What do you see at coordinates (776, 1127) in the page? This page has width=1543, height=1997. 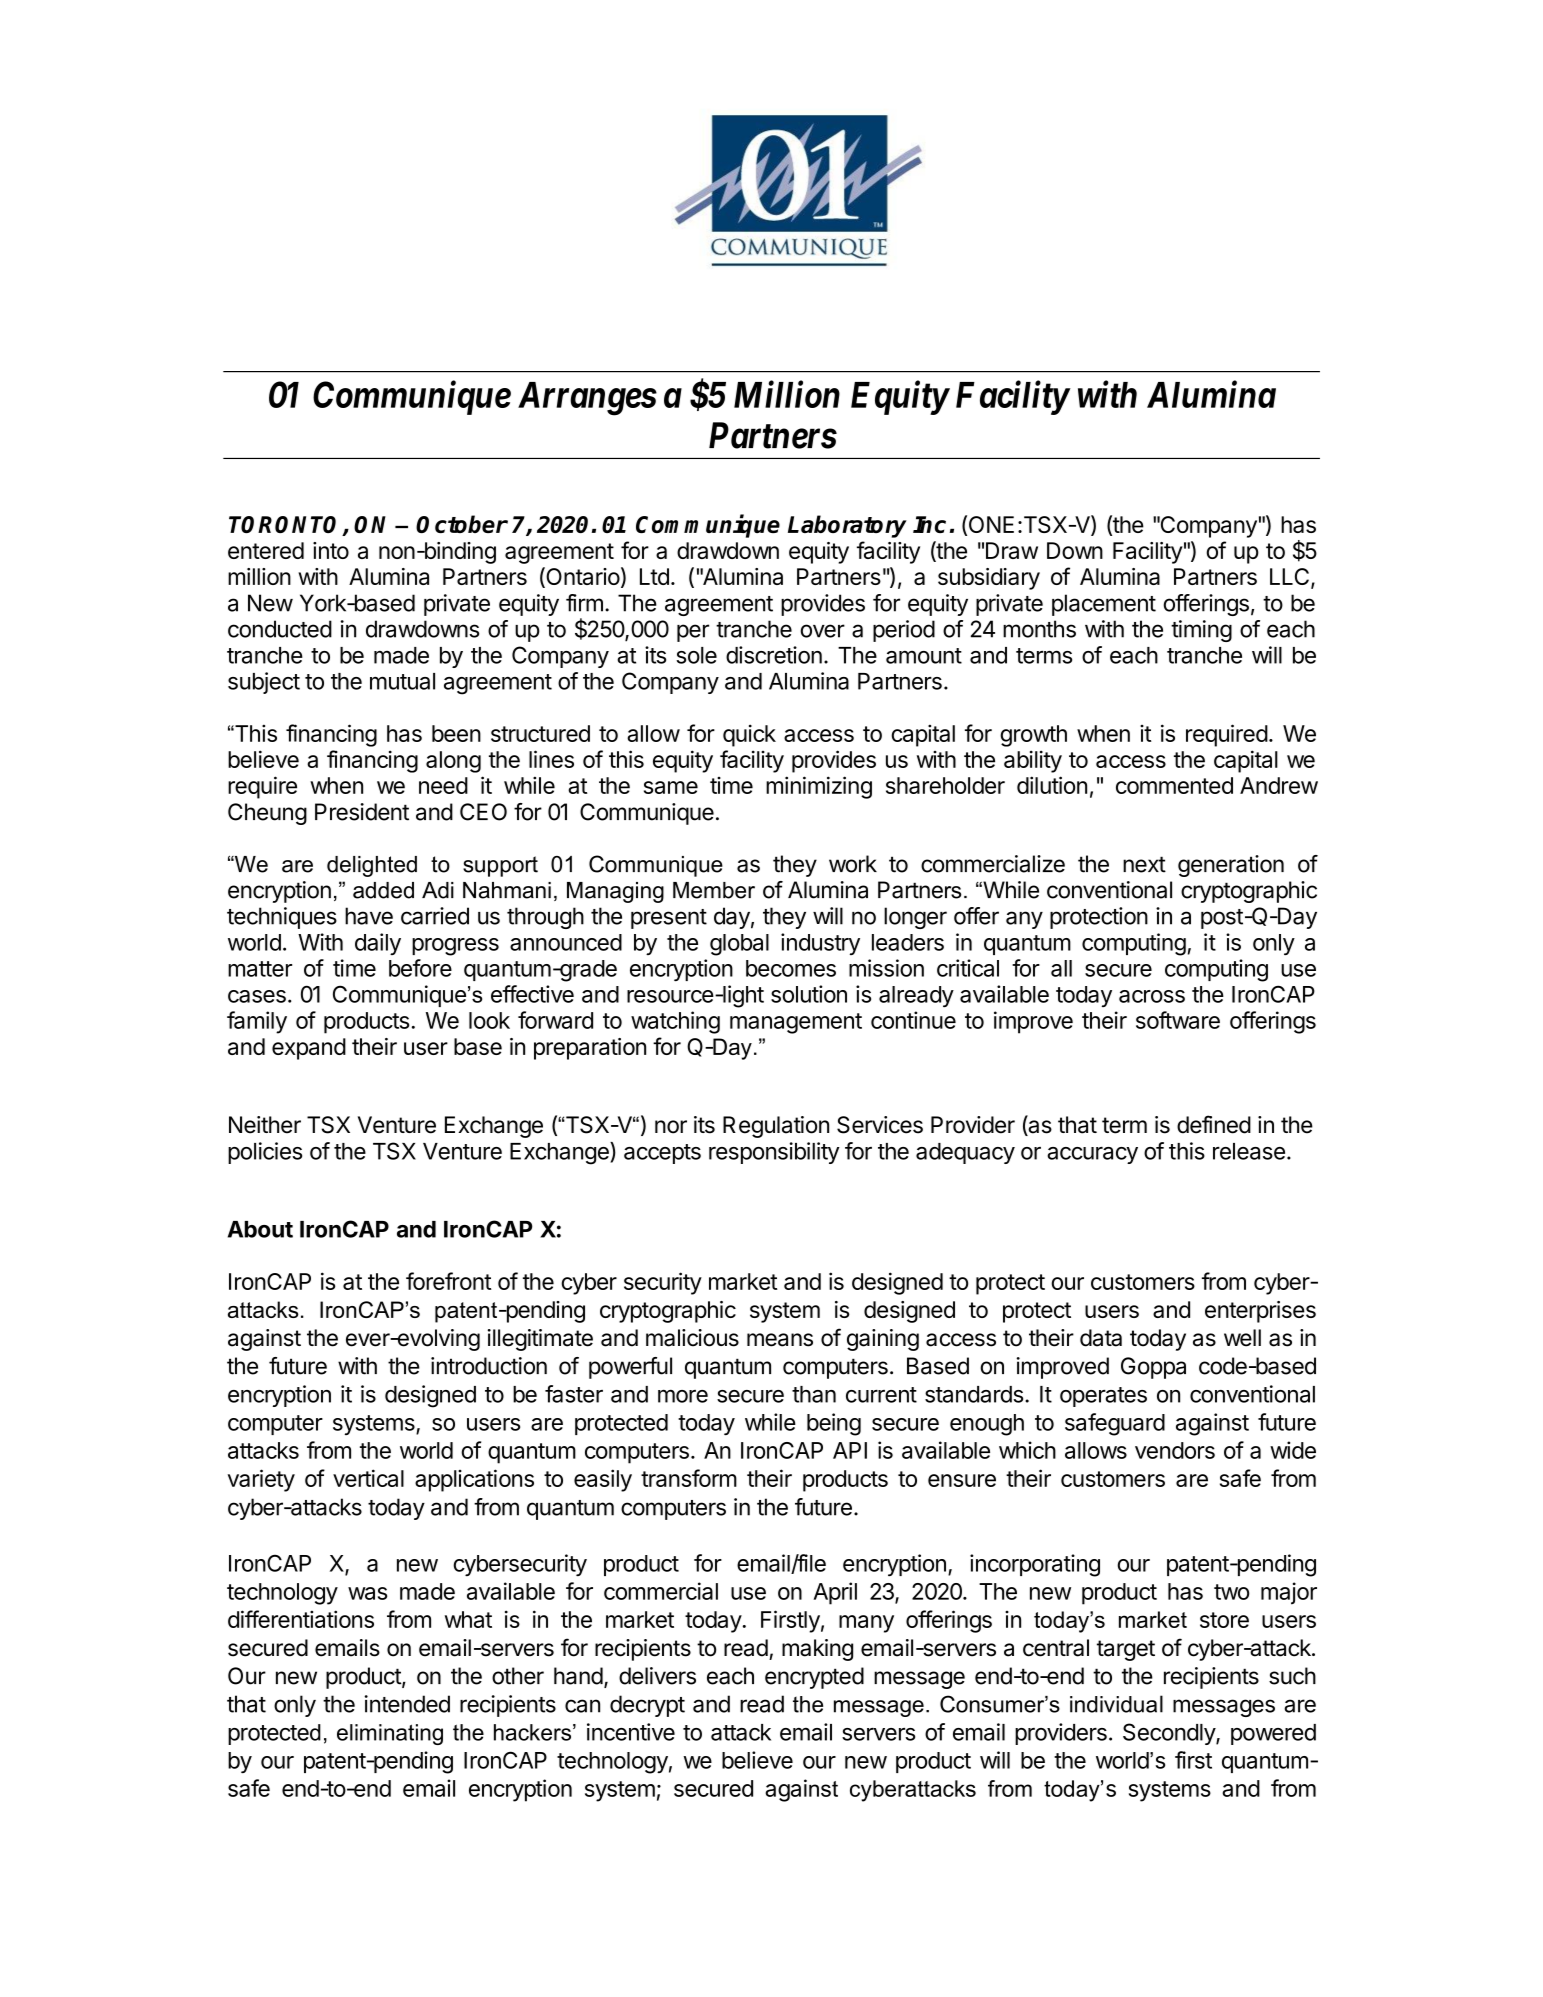 I see `Regulation` at bounding box center [776, 1127].
